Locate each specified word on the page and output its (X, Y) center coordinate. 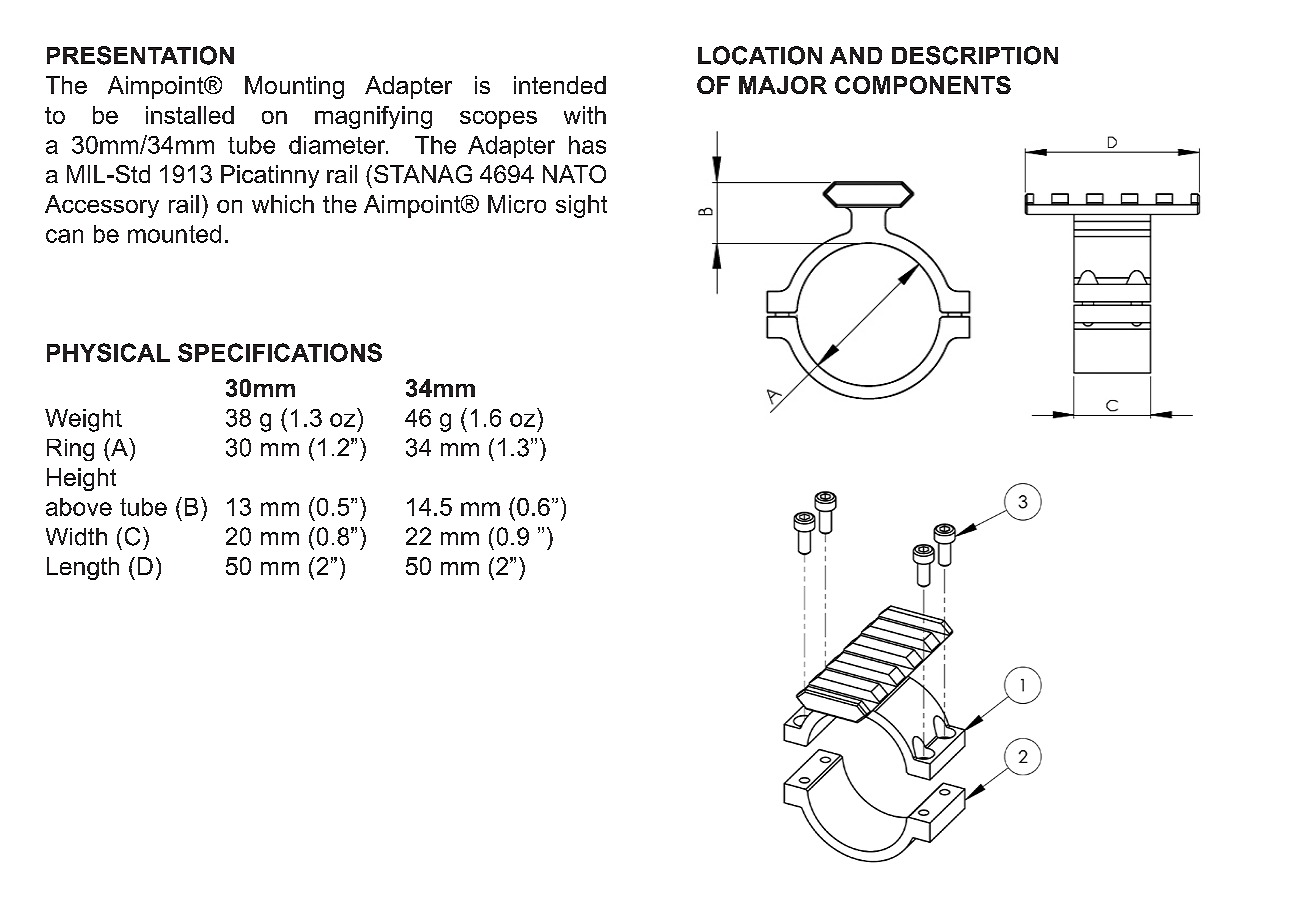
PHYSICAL (108, 352)
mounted (174, 234)
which (283, 204)
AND (856, 55)
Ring (70, 450)
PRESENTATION (140, 55)
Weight (83, 420)
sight (581, 206)
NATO (574, 174)
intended (560, 85)
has (587, 145)
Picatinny (270, 176)
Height (81, 479)
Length (83, 568)
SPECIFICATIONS (280, 352)
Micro (517, 204)
